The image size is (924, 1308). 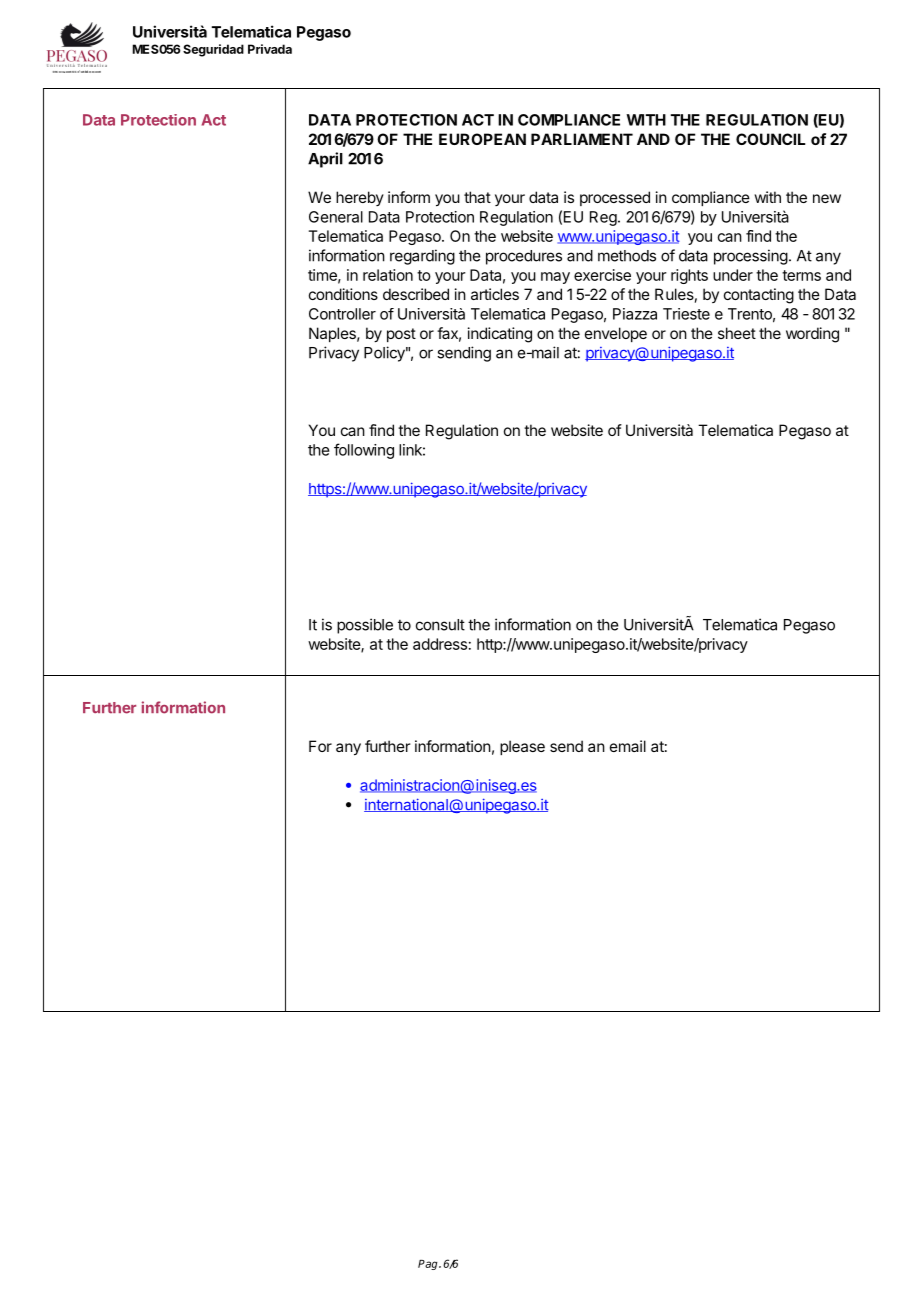 What do you see at coordinates (812, 335) in the screenshot?
I see `wording` at bounding box center [812, 335].
